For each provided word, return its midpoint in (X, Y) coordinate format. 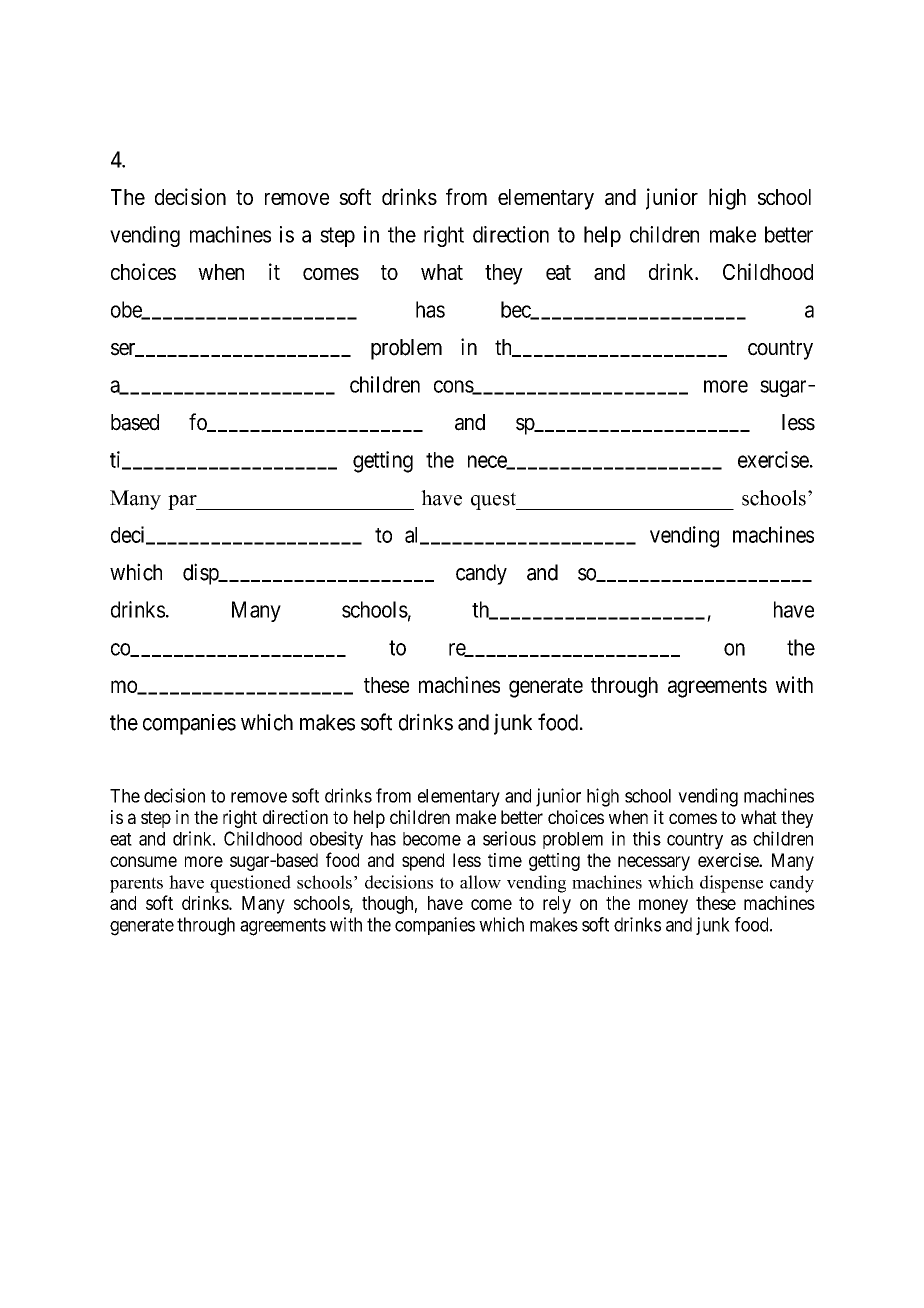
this (647, 838)
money (663, 906)
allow (480, 882)
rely (557, 905)
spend (423, 862)
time (505, 860)
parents (136, 885)
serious (509, 838)
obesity (336, 840)
